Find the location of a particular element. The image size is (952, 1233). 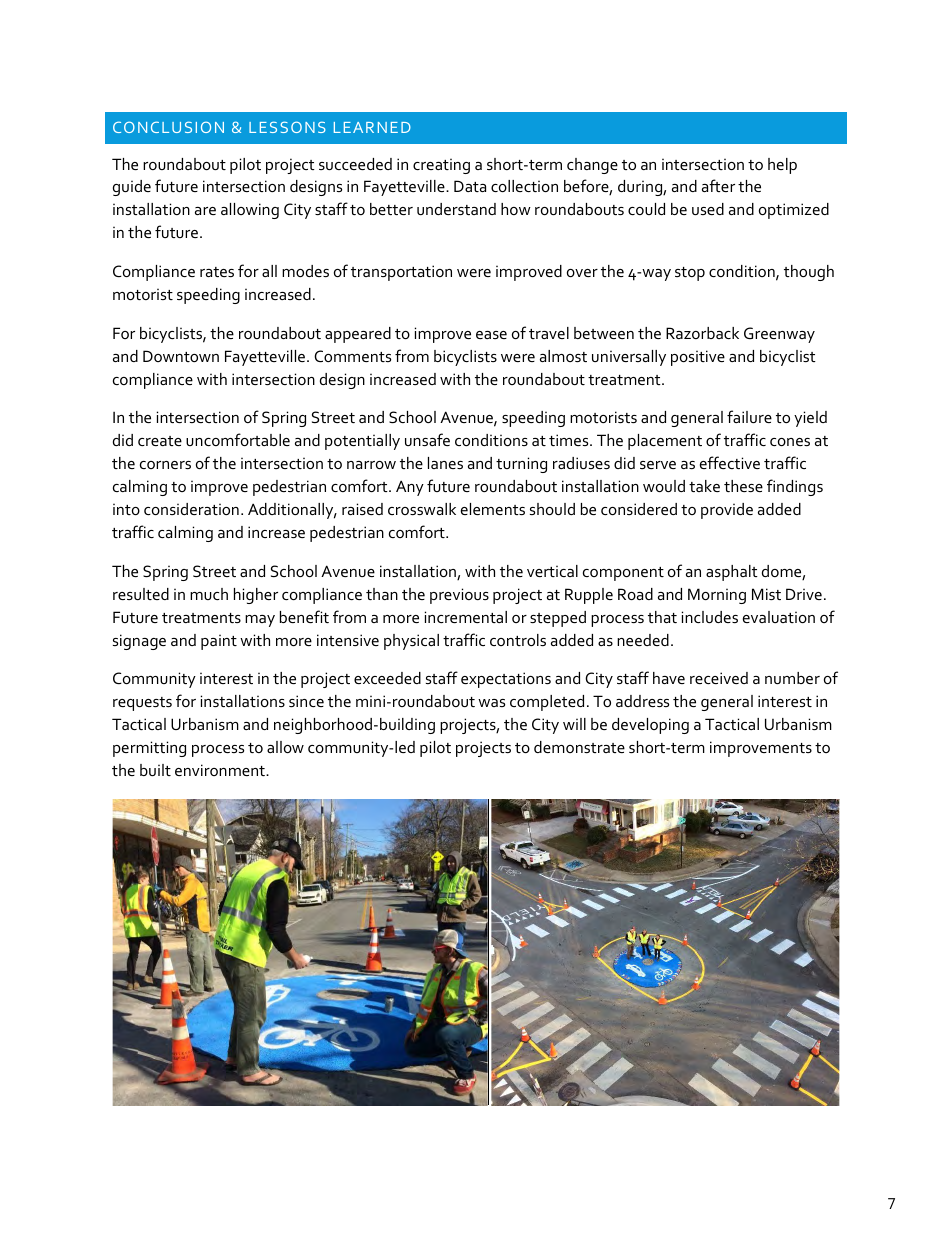

was is located at coordinates (491, 703).
